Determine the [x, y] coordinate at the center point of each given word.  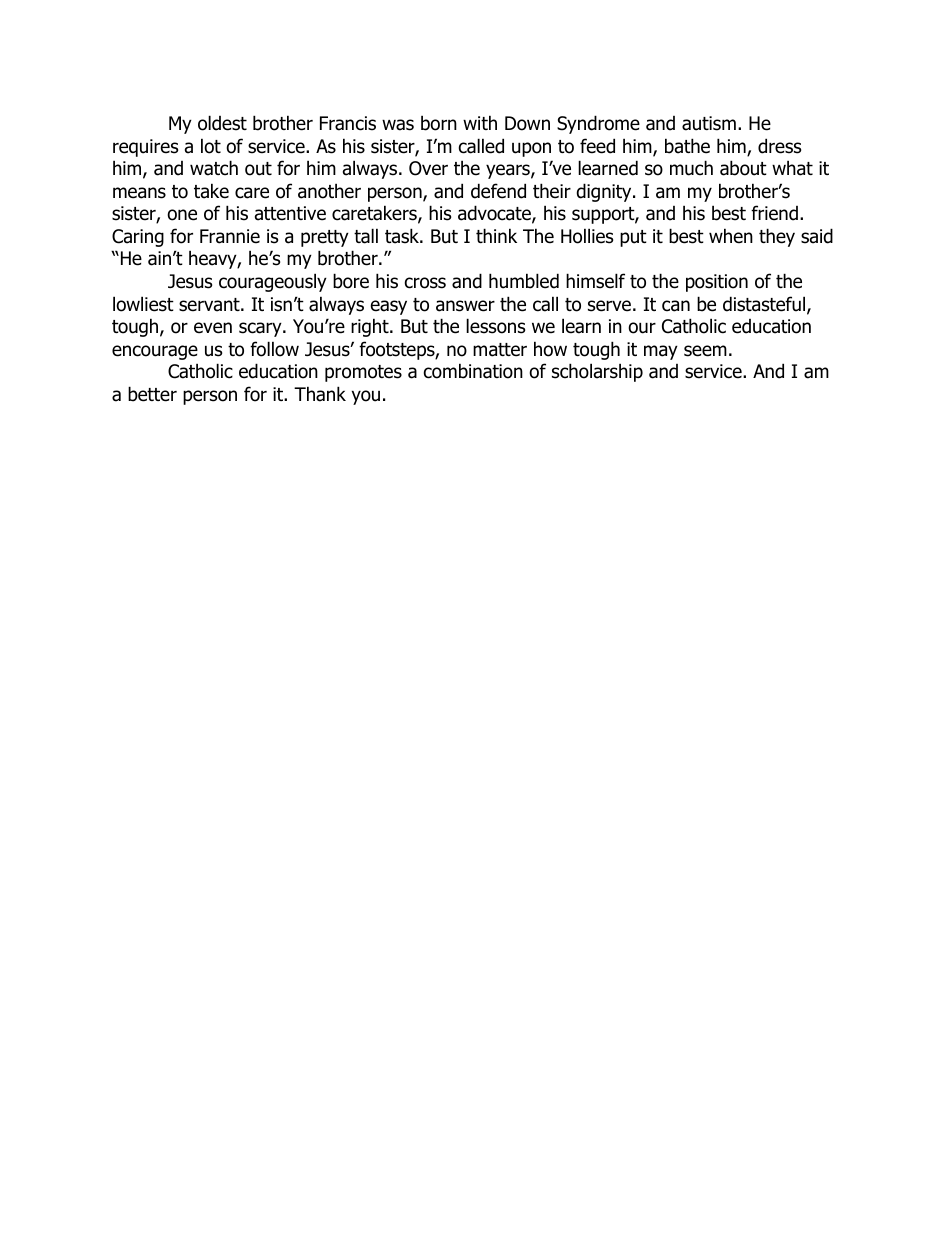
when [731, 236]
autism [709, 123]
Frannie [230, 236]
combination [473, 371]
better [152, 394]
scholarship [597, 372]
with [480, 122]
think [496, 235]
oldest [222, 123]
